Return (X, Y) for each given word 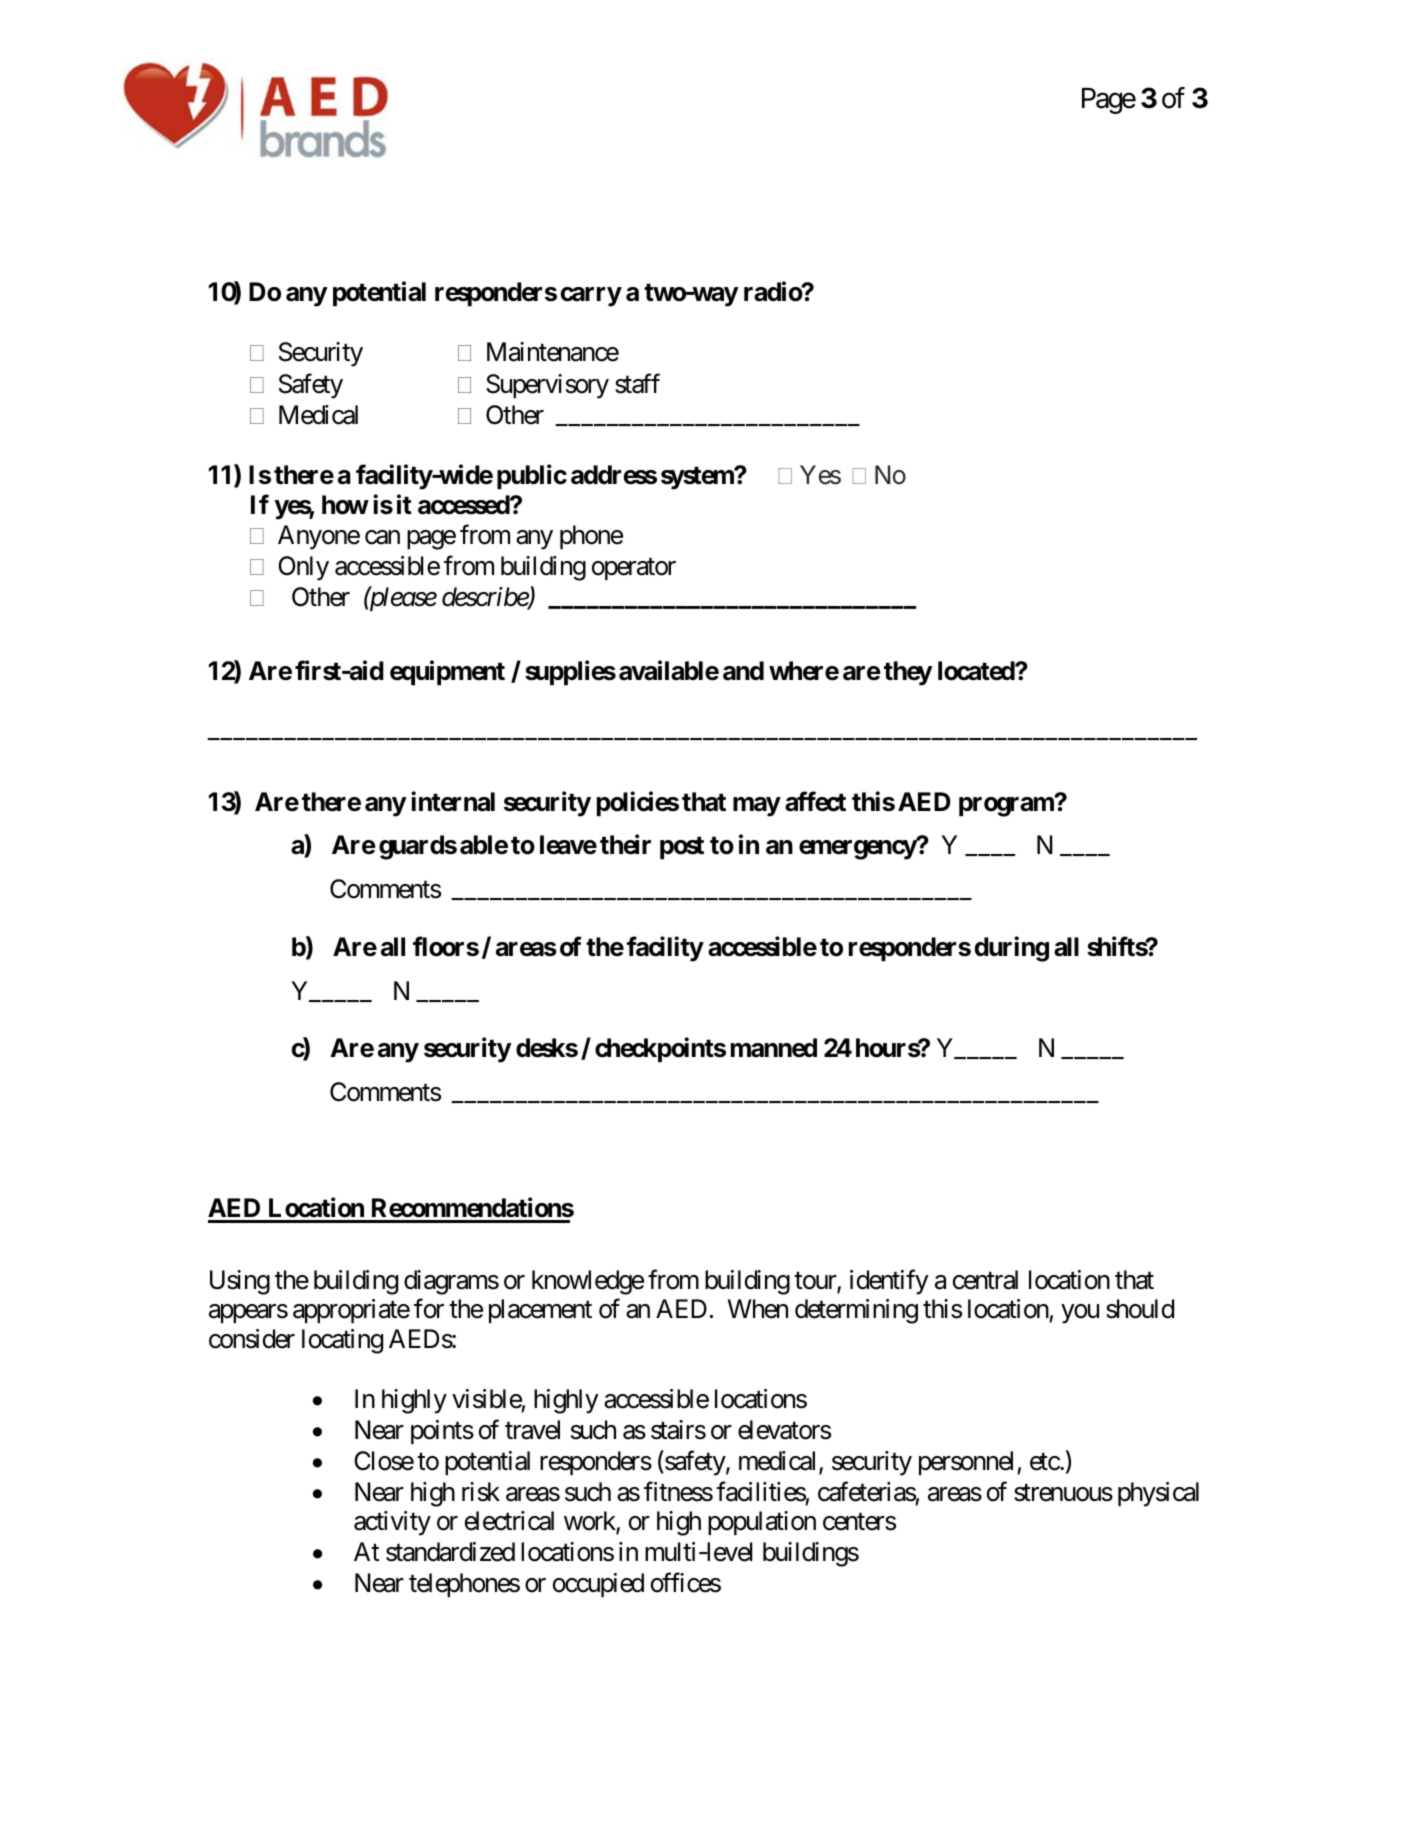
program (1007, 807)
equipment (447, 673)
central (985, 1280)
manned (774, 1048)
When (758, 1309)
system (698, 478)
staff (637, 383)
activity (392, 1523)
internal (453, 801)
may (757, 807)
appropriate (351, 1311)
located (977, 671)
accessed (464, 505)
